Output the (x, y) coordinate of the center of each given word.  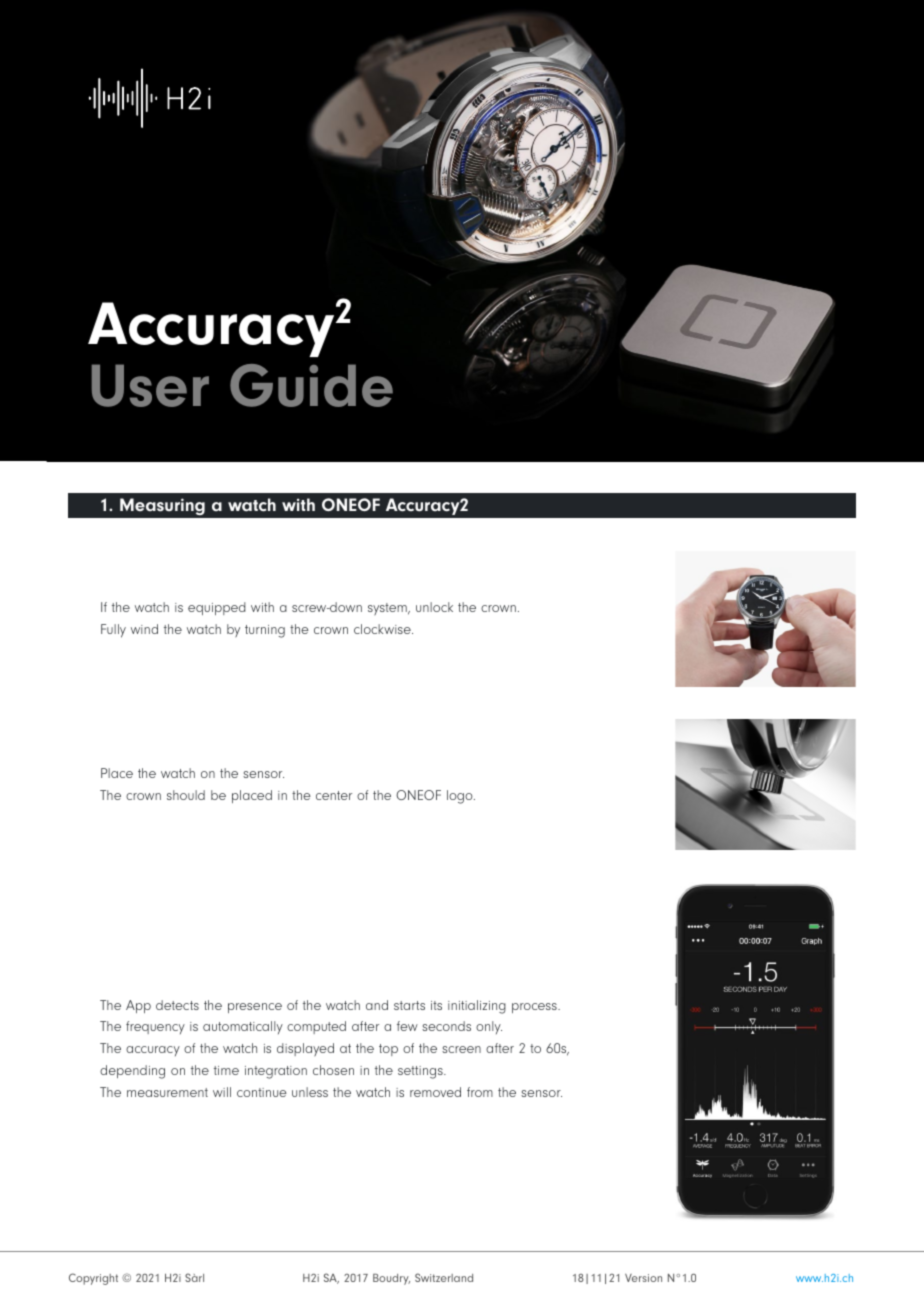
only (489, 1027)
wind (144, 629)
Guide (311, 385)
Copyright (93, 1279)
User (150, 385)
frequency (155, 1027)
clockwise (383, 629)
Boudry (391, 1279)
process (535, 1008)
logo (461, 797)
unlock (434, 607)
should (186, 795)
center (334, 795)
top (388, 1050)
